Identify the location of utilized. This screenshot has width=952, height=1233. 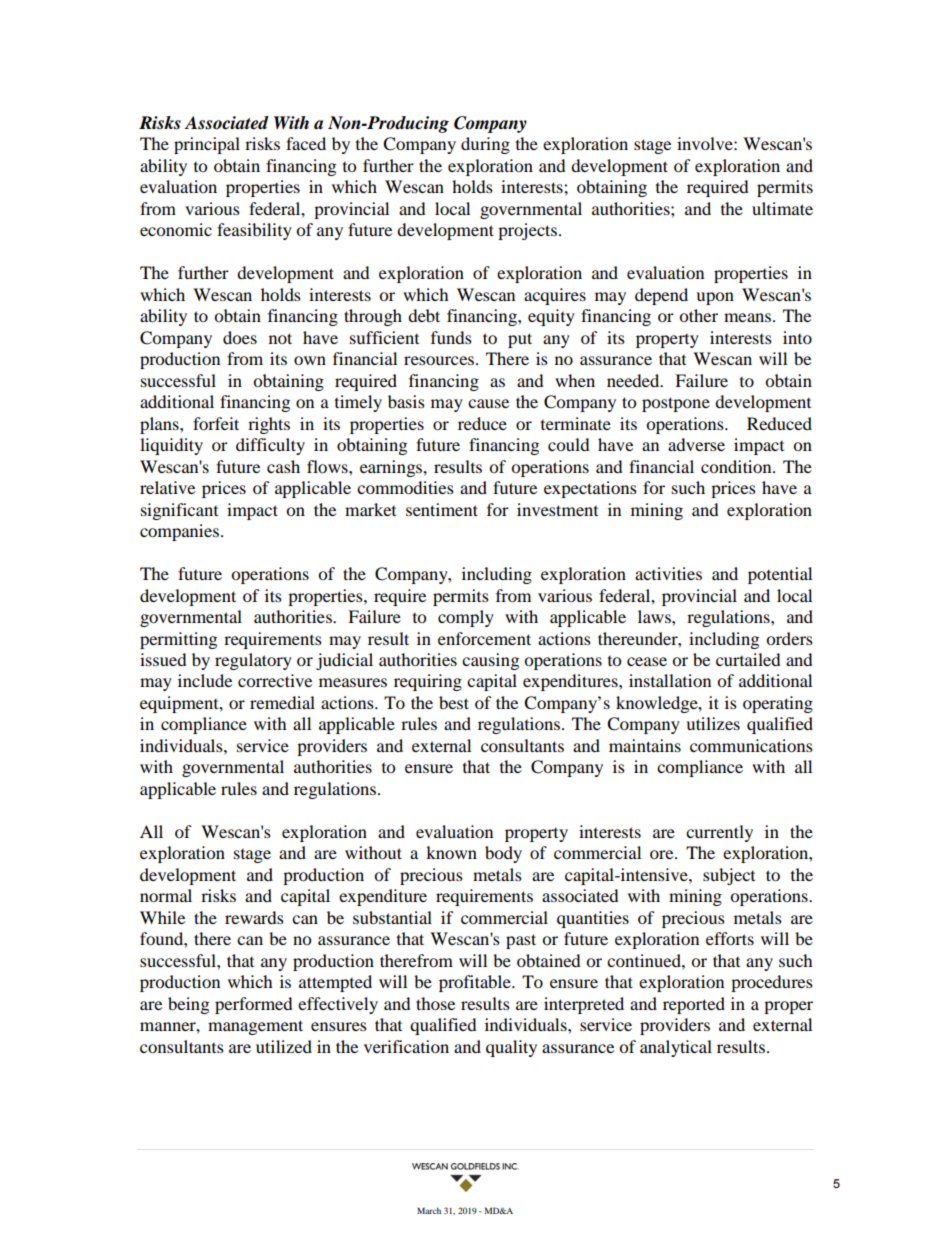
(284, 1046).
